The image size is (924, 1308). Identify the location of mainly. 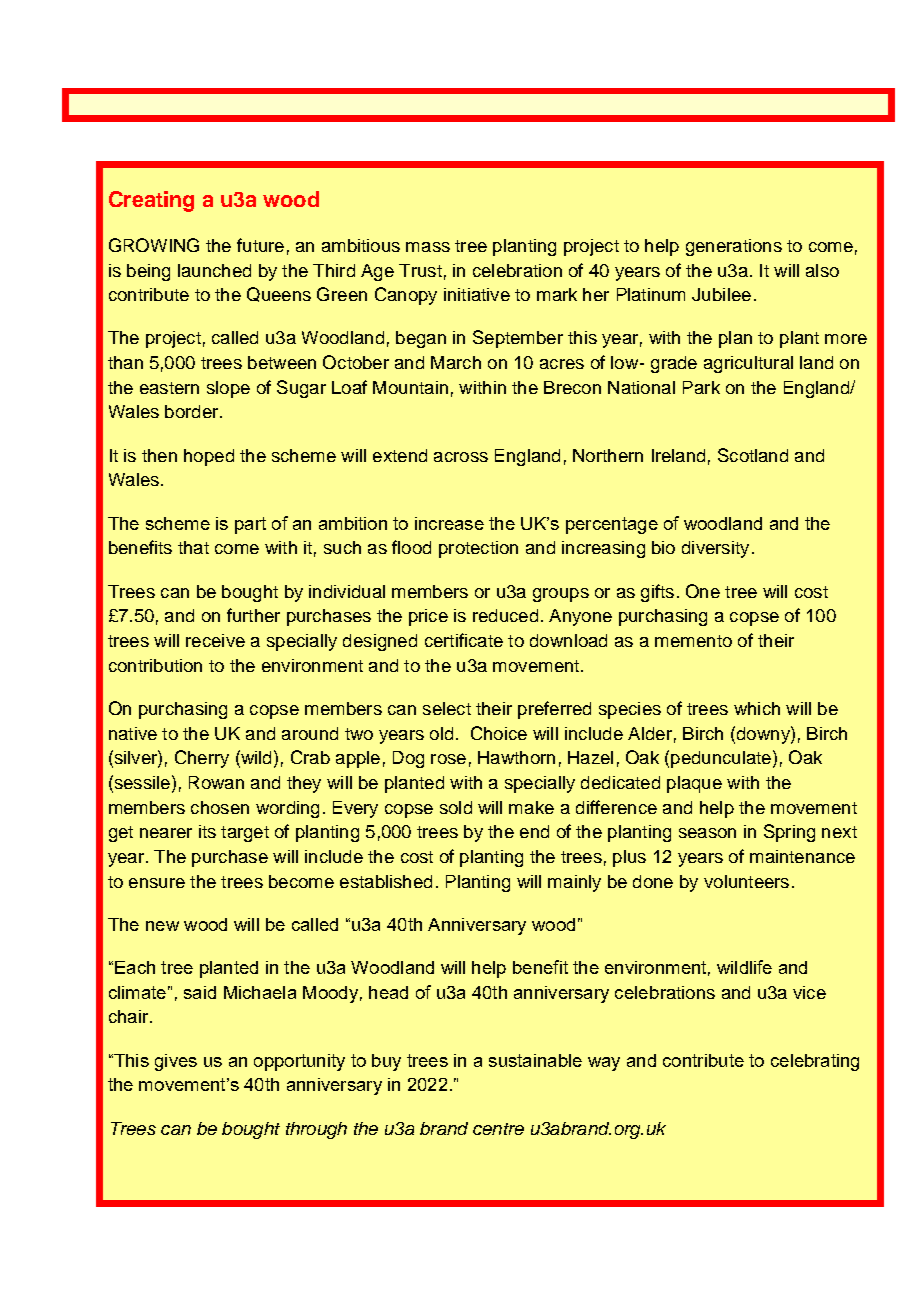
(574, 883).
